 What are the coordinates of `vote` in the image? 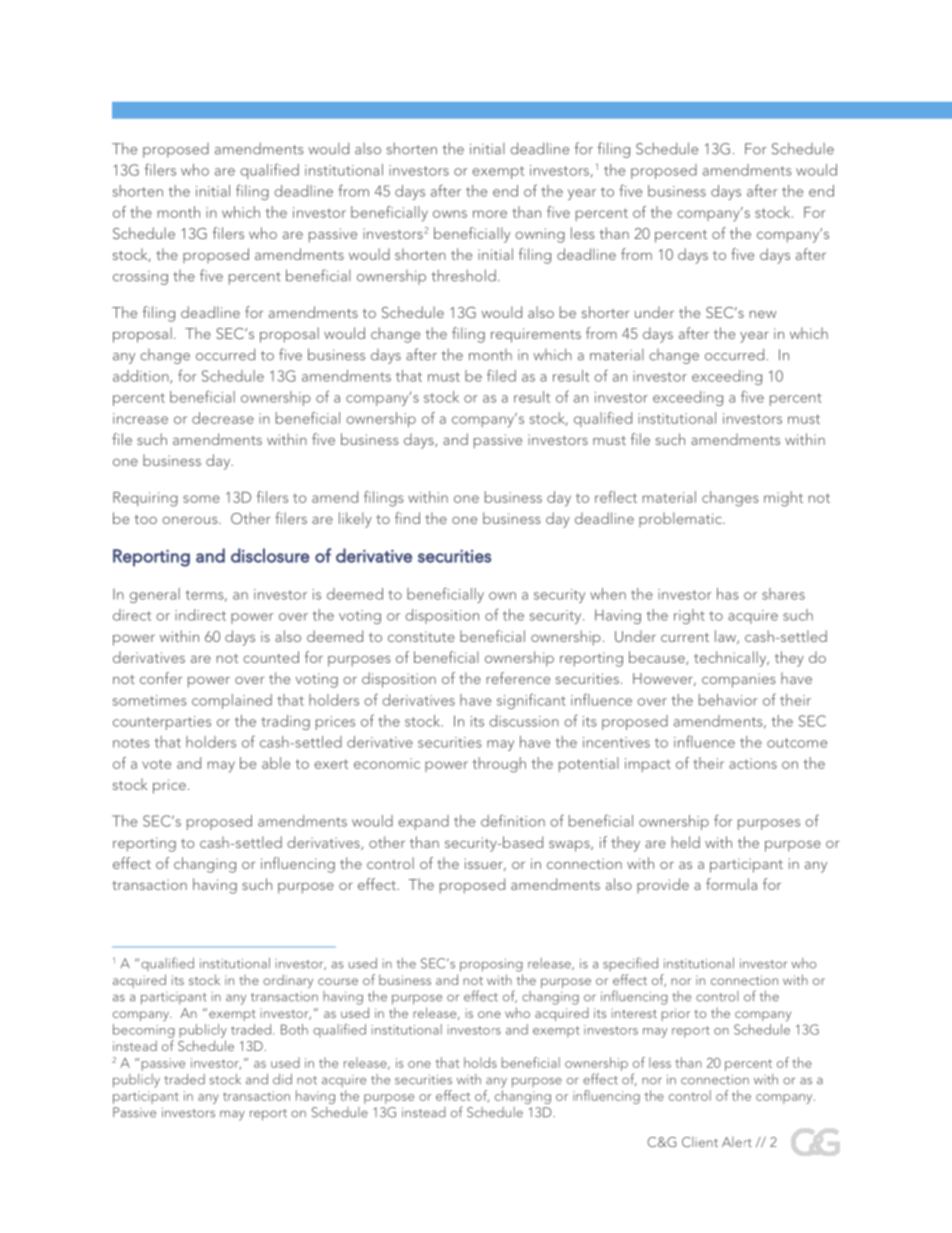 It's located at (156, 764).
